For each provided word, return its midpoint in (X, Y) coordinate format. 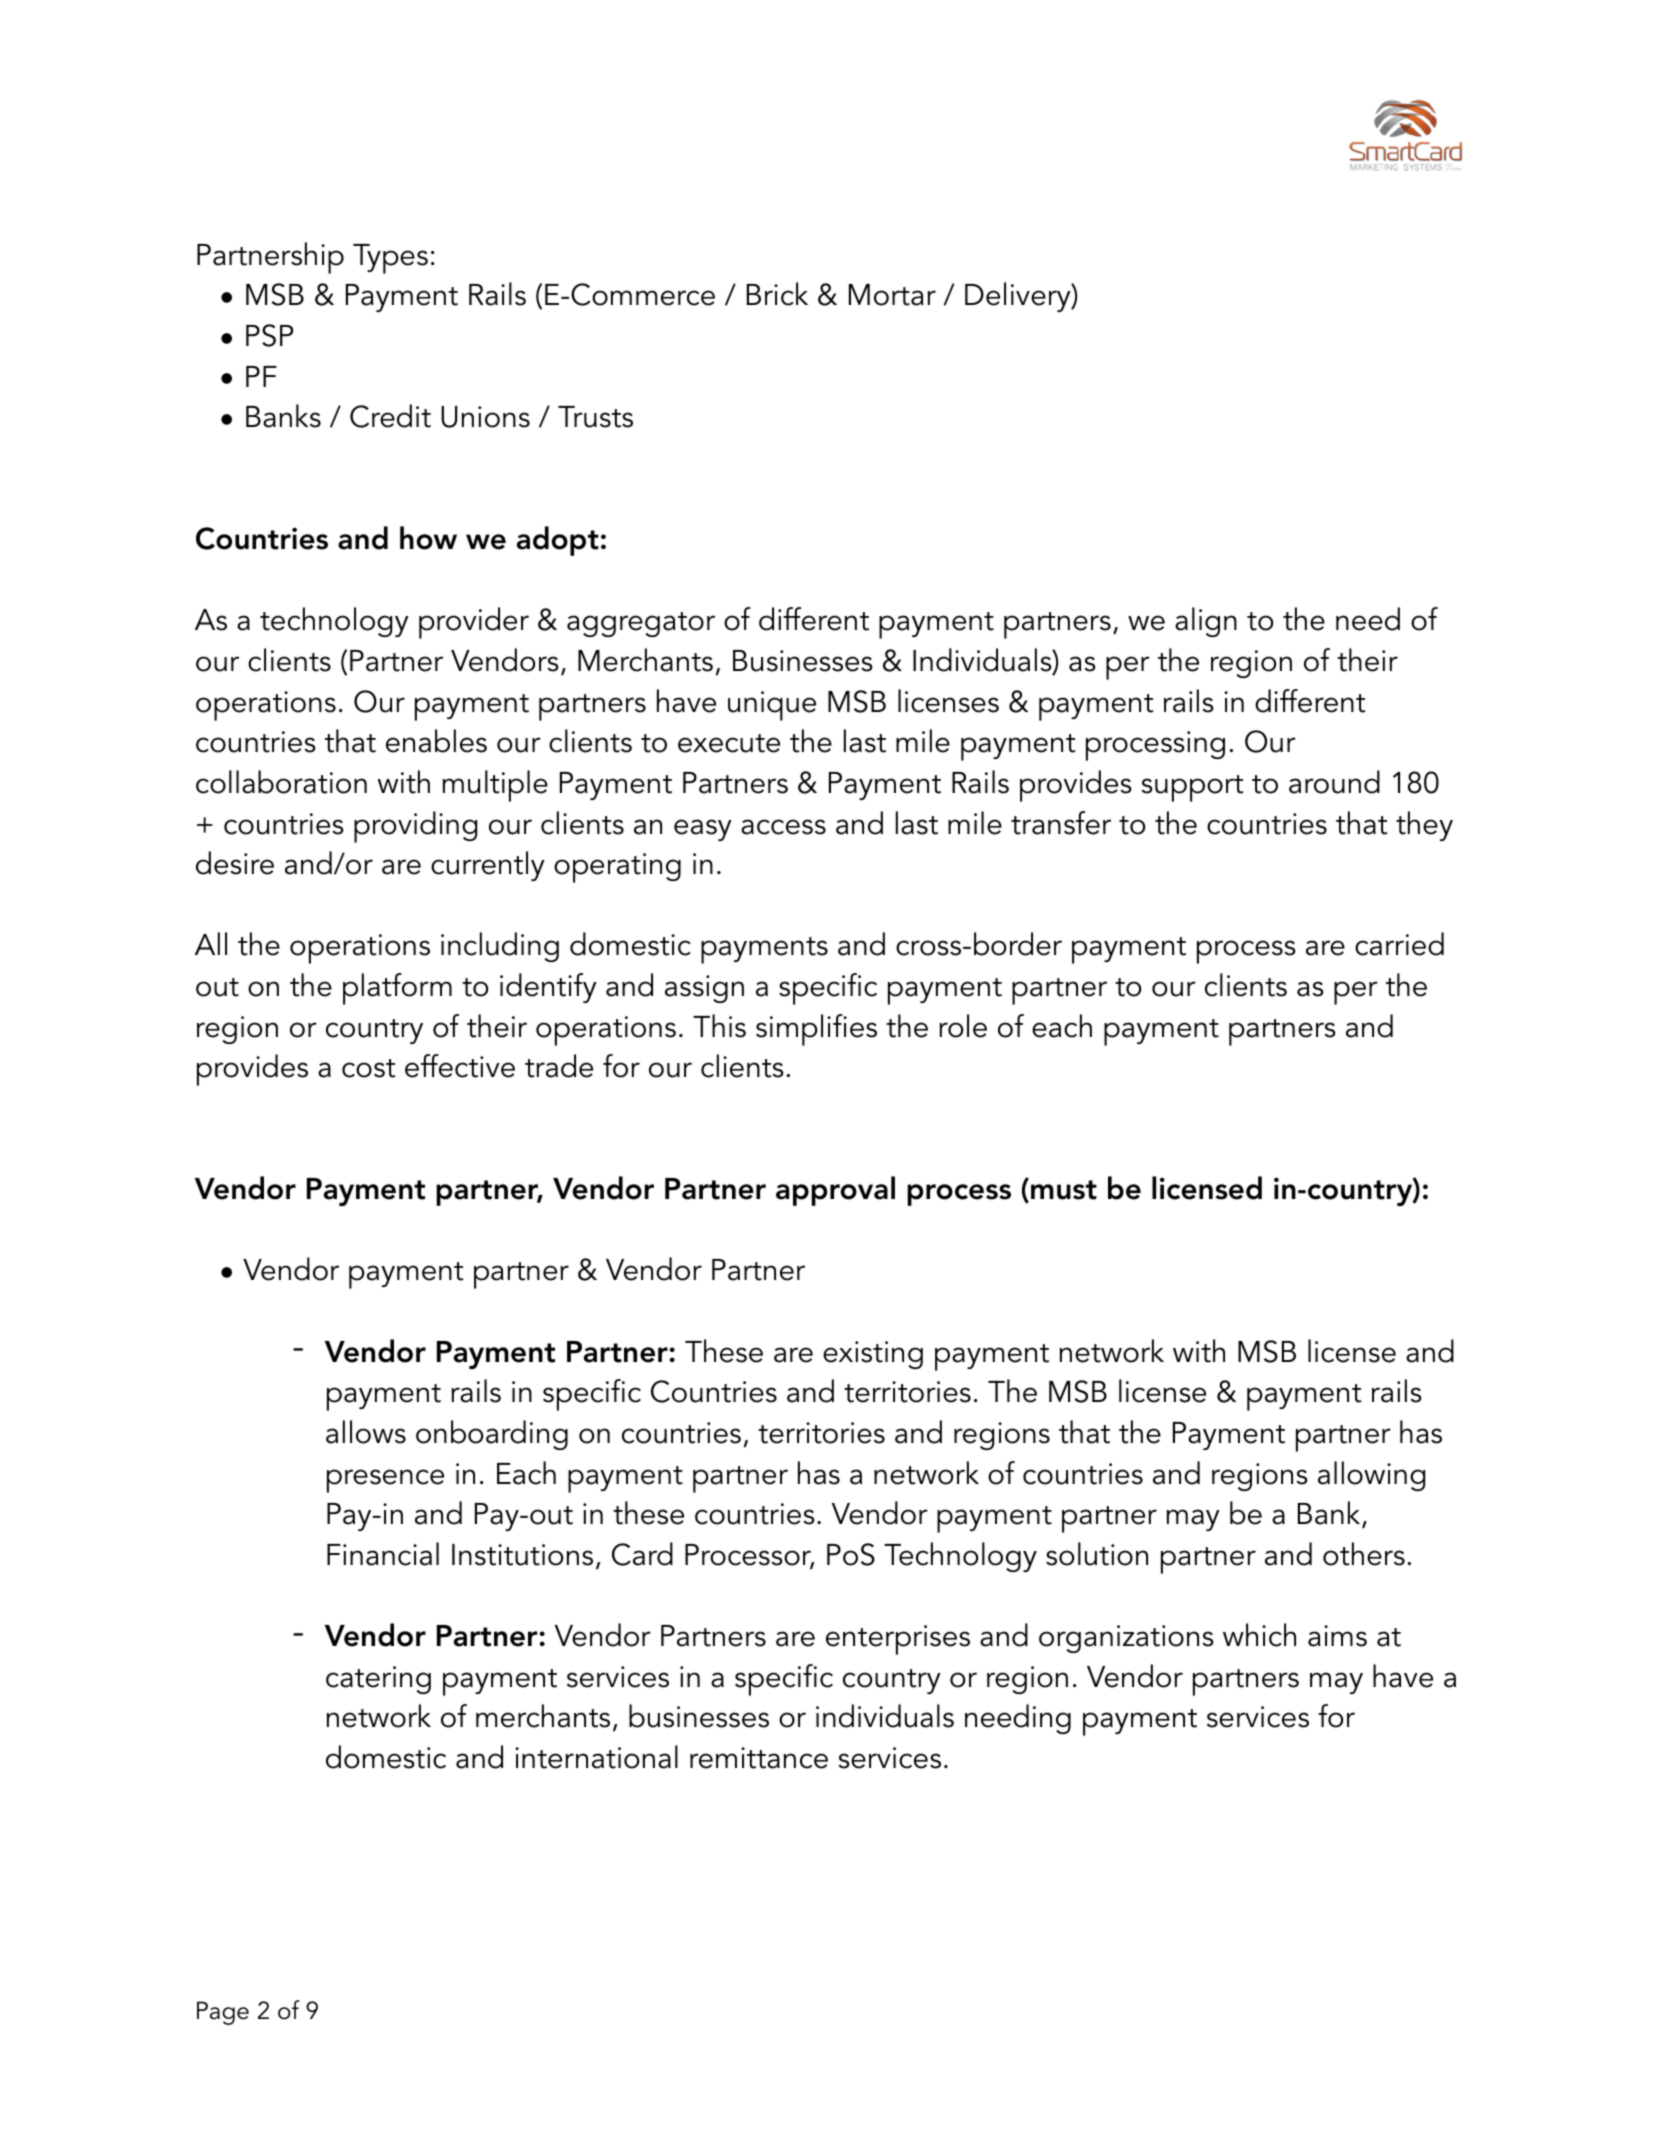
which (1259, 1635)
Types (390, 259)
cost (368, 1068)
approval (835, 1191)
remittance (759, 1758)
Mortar (892, 295)
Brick (777, 294)
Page (223, 2013)
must (1064, 1190)
